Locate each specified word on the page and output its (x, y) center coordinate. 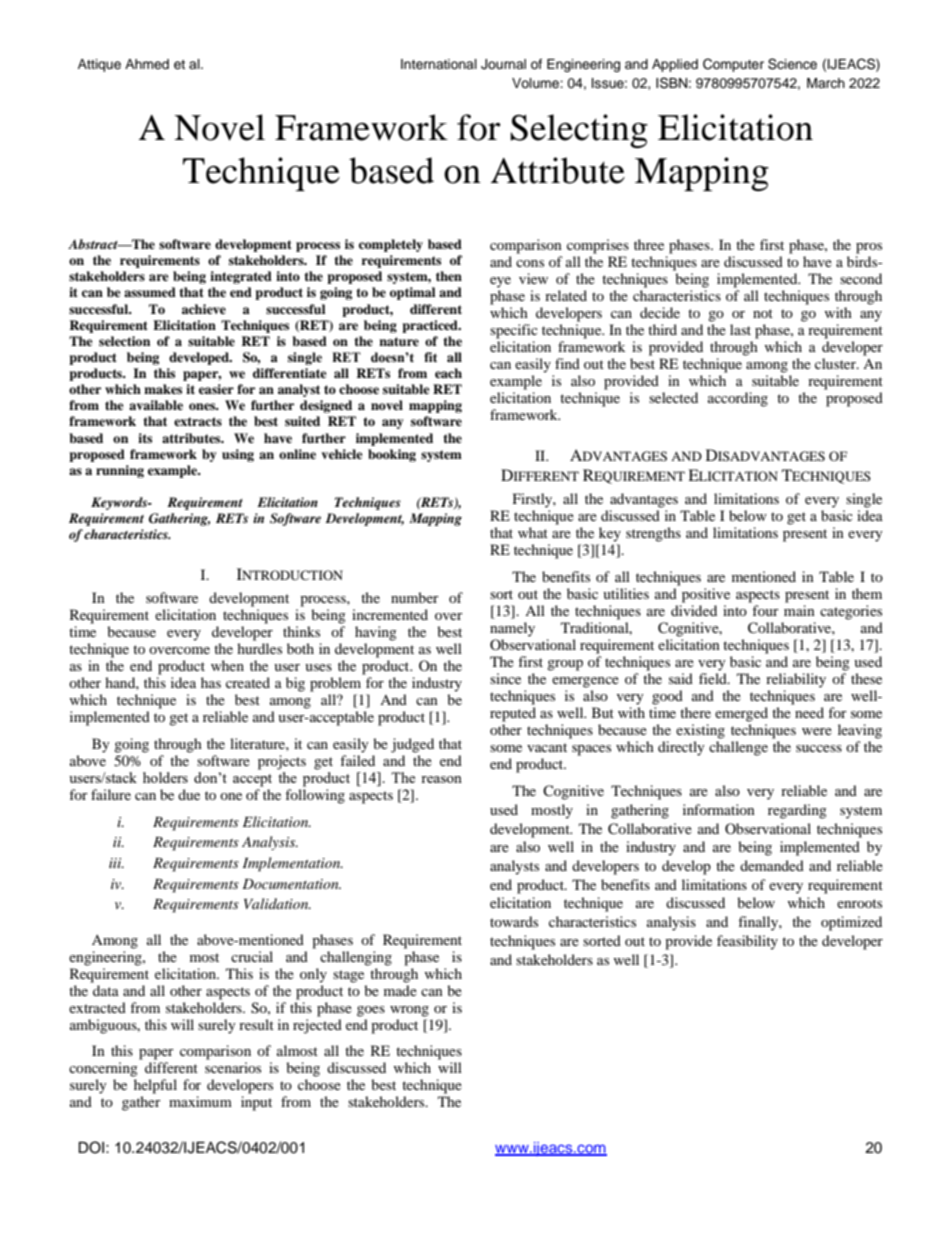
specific (514, 331)
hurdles (259, 648)
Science (792, 64)
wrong (409, 1011)
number (415, 597)
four (765, 610)
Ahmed (147, 64)
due (189, 794)
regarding (797, 811)
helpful (155, 1086)
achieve (204, 309)
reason (441, 779)
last (740, 329)
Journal (503, 64)
